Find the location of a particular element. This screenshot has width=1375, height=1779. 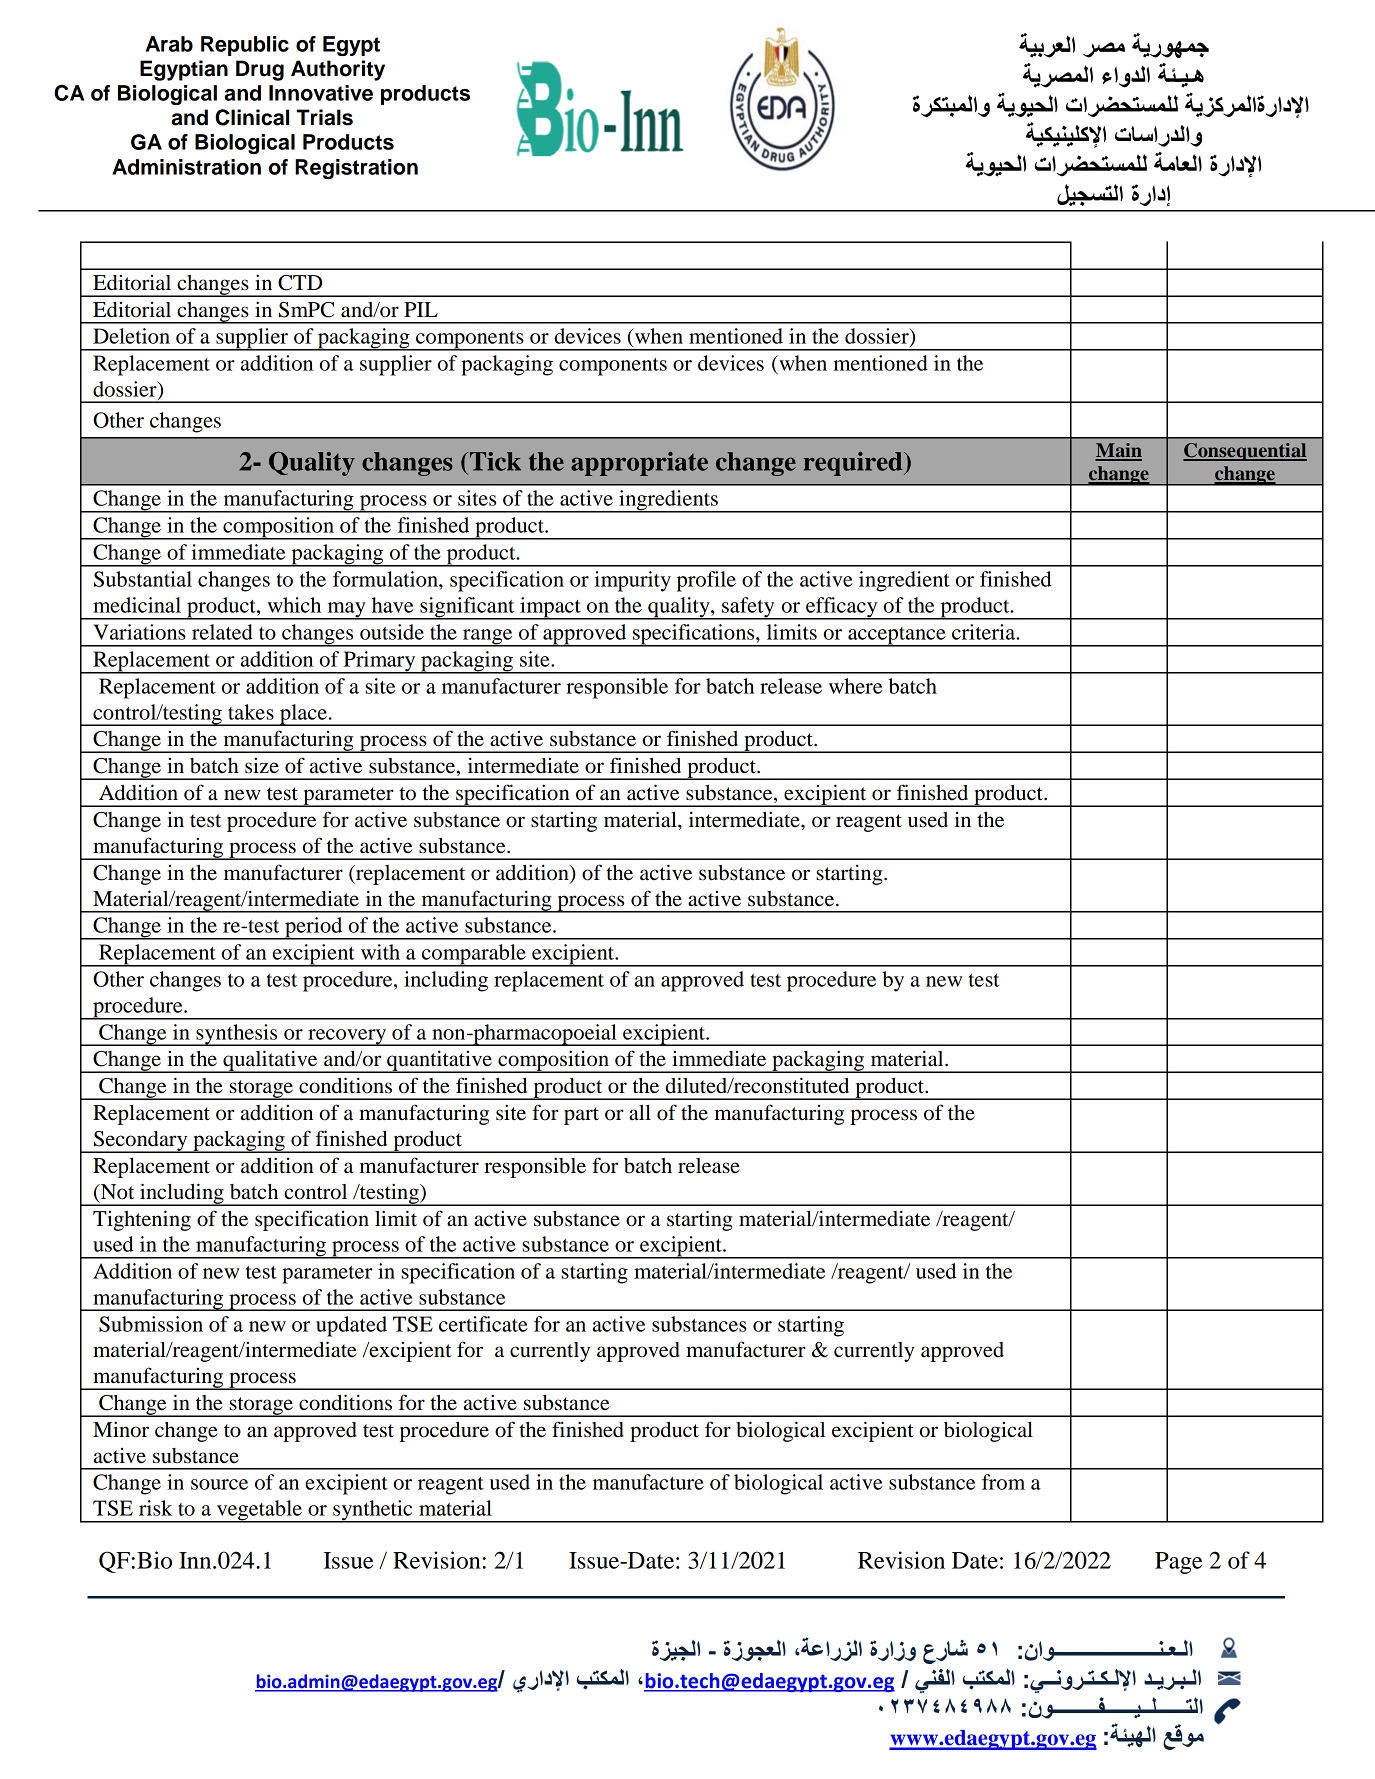

where is located at coordinates (855, 686).
